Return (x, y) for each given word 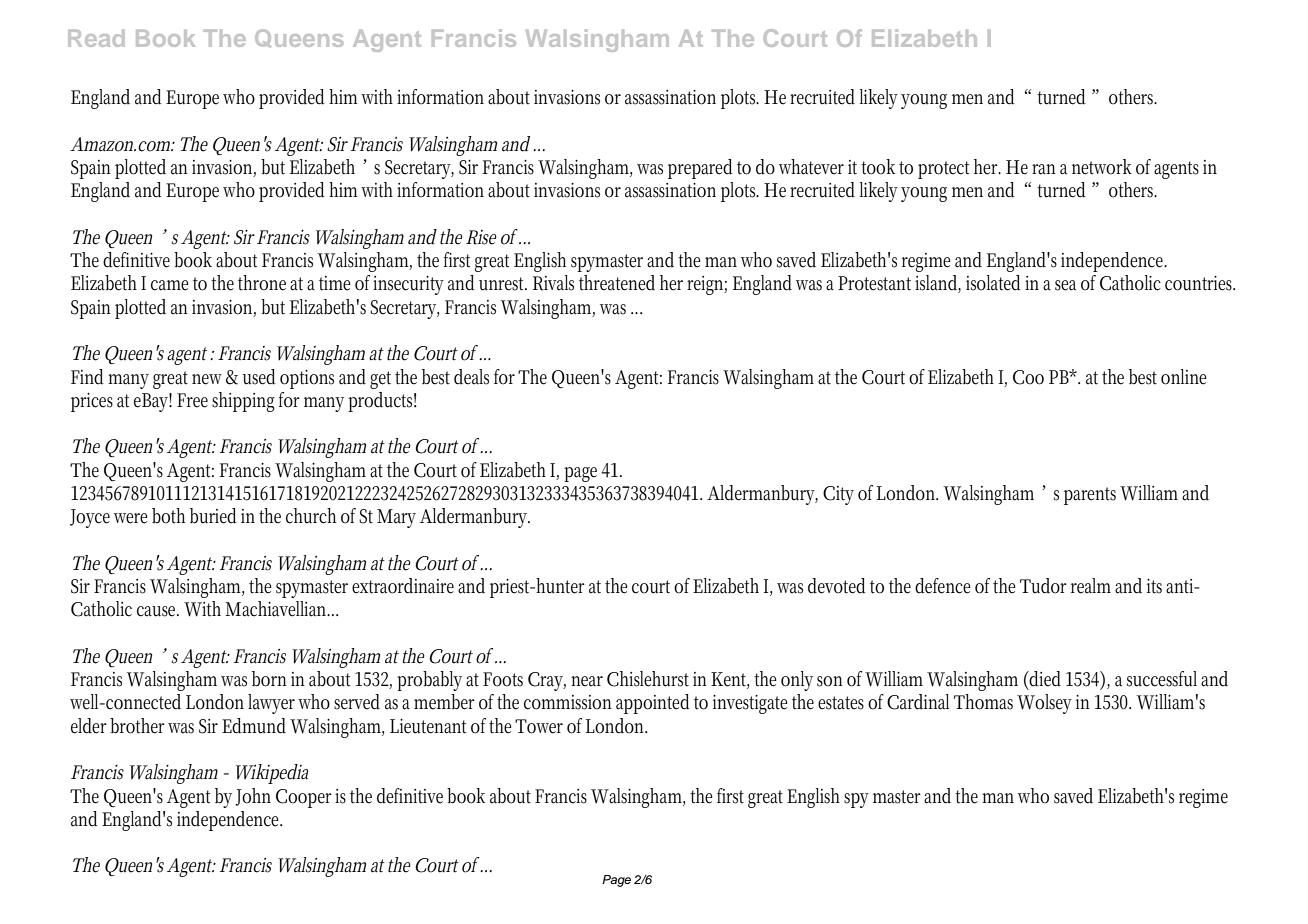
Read (96, 38)
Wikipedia (272, 774)
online (1183, 377)
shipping (243, 402)
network (1102, 167)
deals (471, 377)
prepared (700, 169)
